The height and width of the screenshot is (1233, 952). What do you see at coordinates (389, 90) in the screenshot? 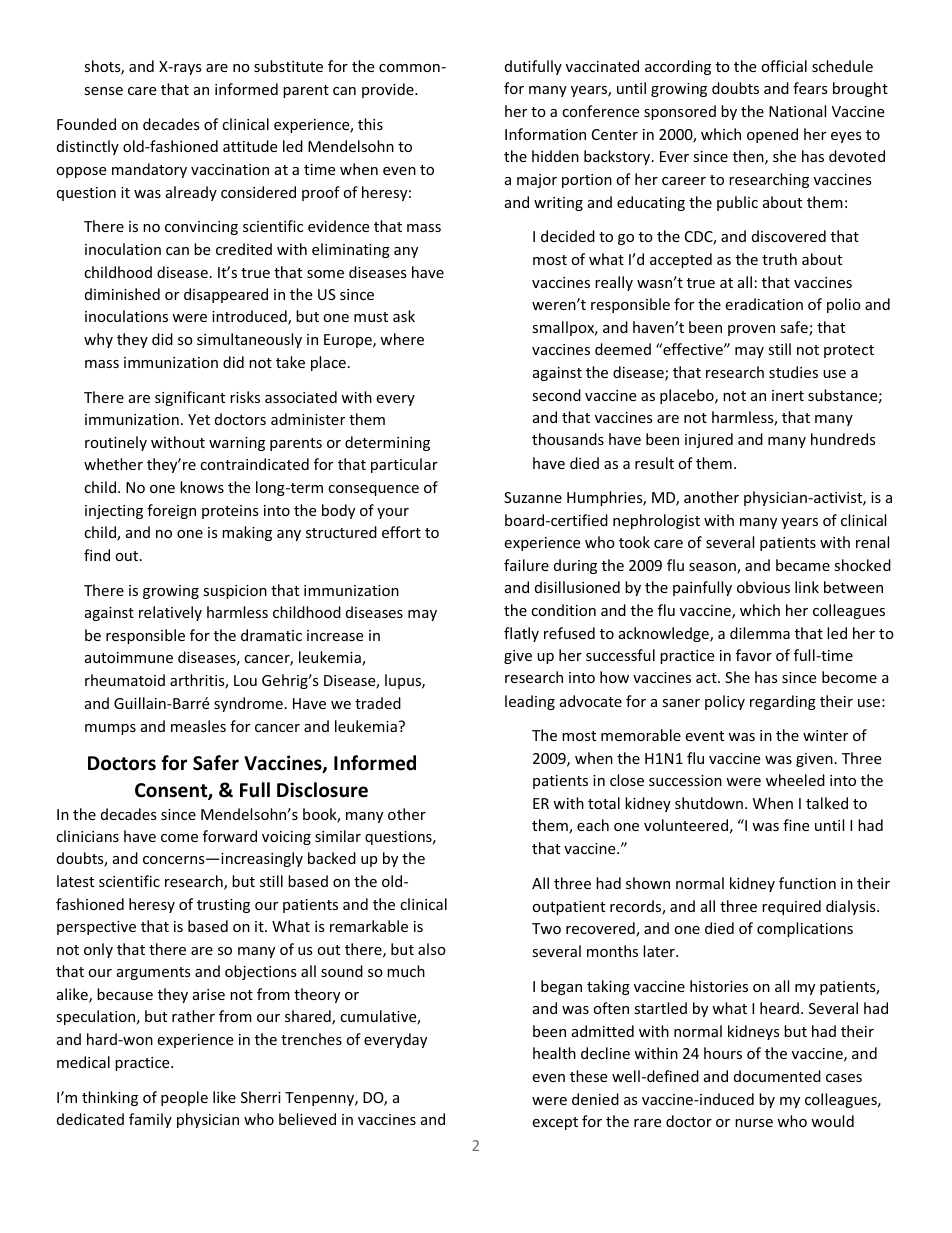
I see `provide` at bounding box center [389, 90].
